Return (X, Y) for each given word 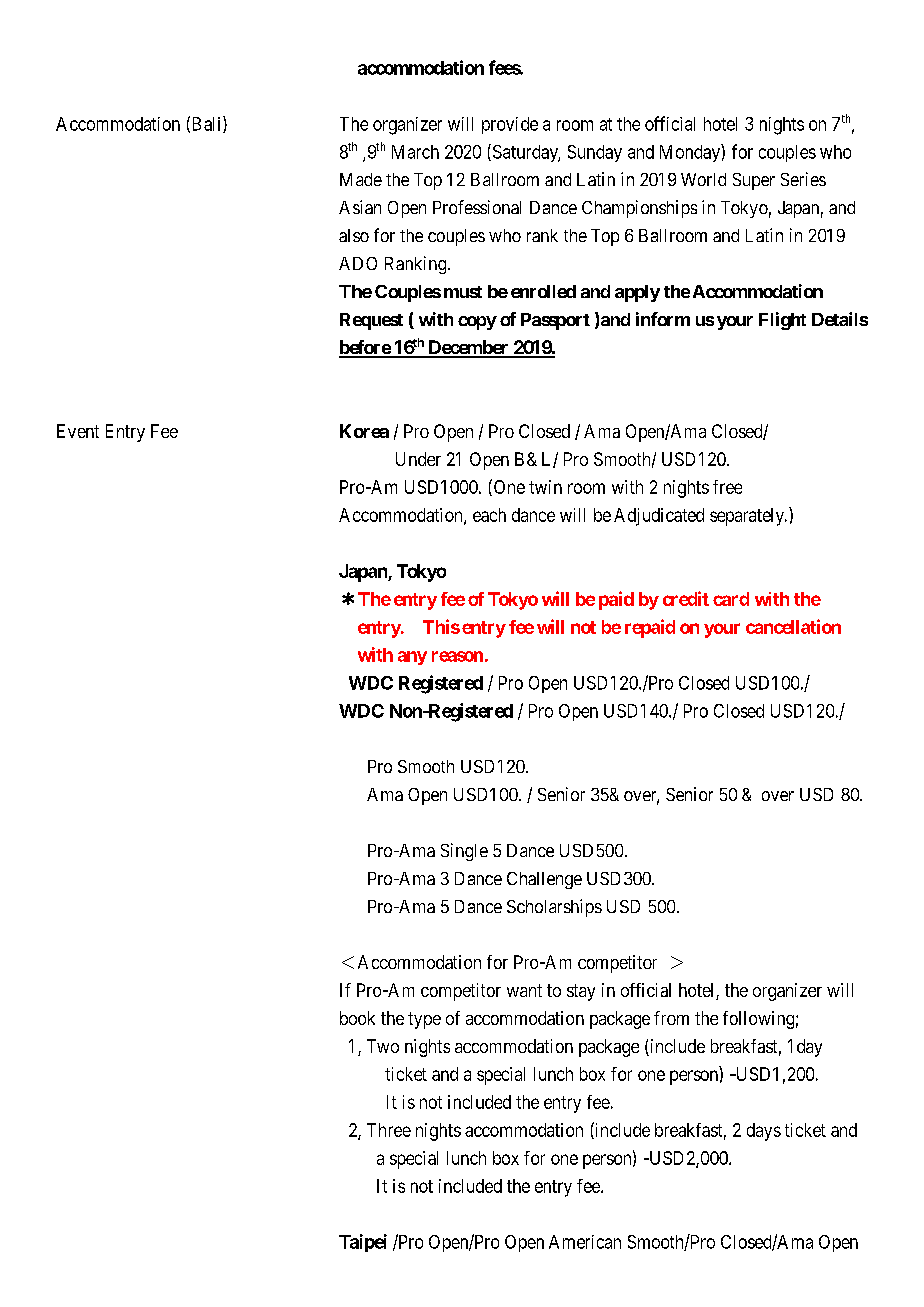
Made (361, 179)
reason (457, 656)
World (703, 179)
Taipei (363, 1243)
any (412, 658)
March (415, 152)
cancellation (793, 626)
